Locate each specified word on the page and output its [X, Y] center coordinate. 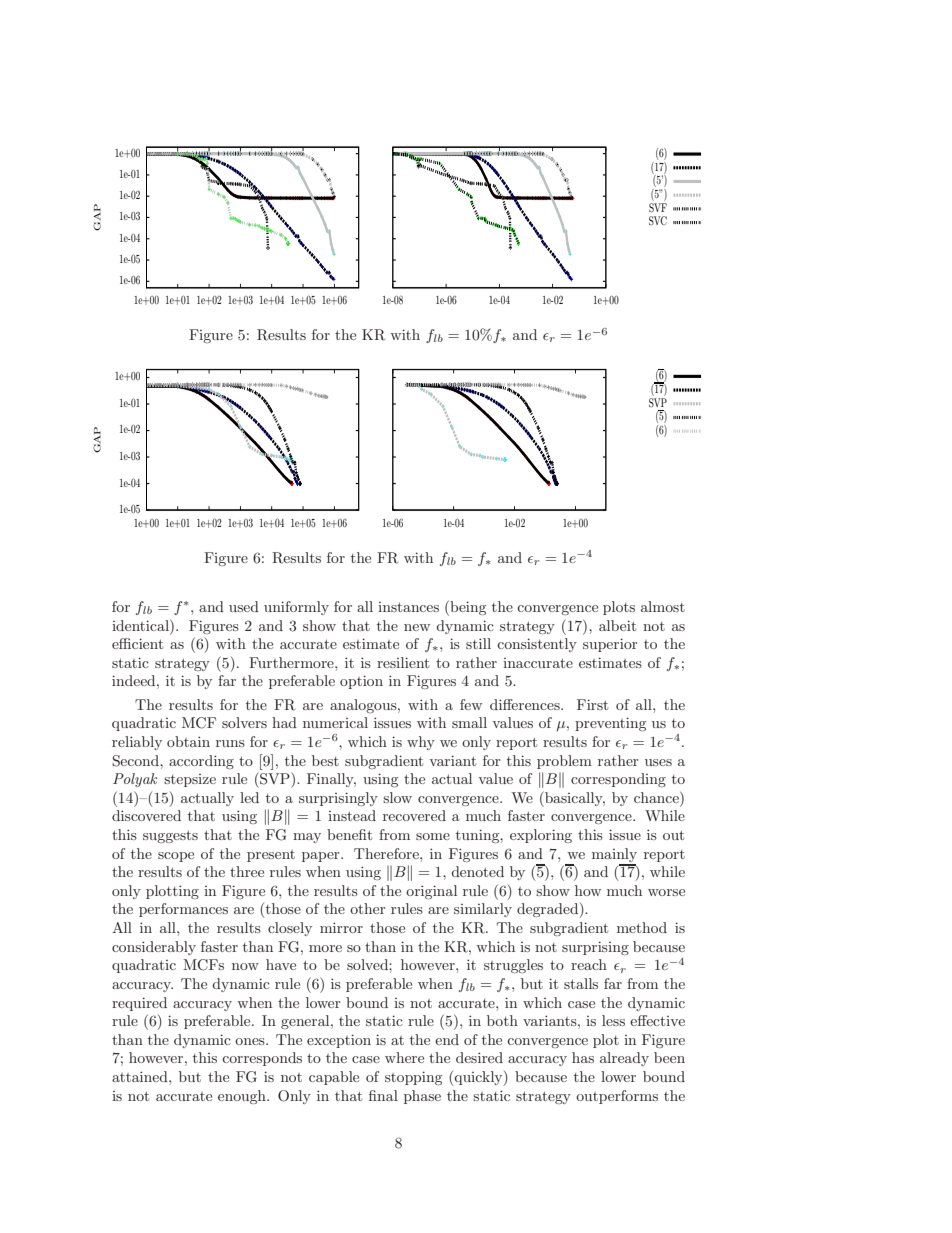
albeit [617, 625]
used [244, 606]
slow [397, 797]
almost [663, 606]
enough [243, 1097]
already [624, 1059]
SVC [658, 221]
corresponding [618, 780]
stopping [413, 1078]
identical [141, 625]
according [201, 762]
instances [408, 607]
